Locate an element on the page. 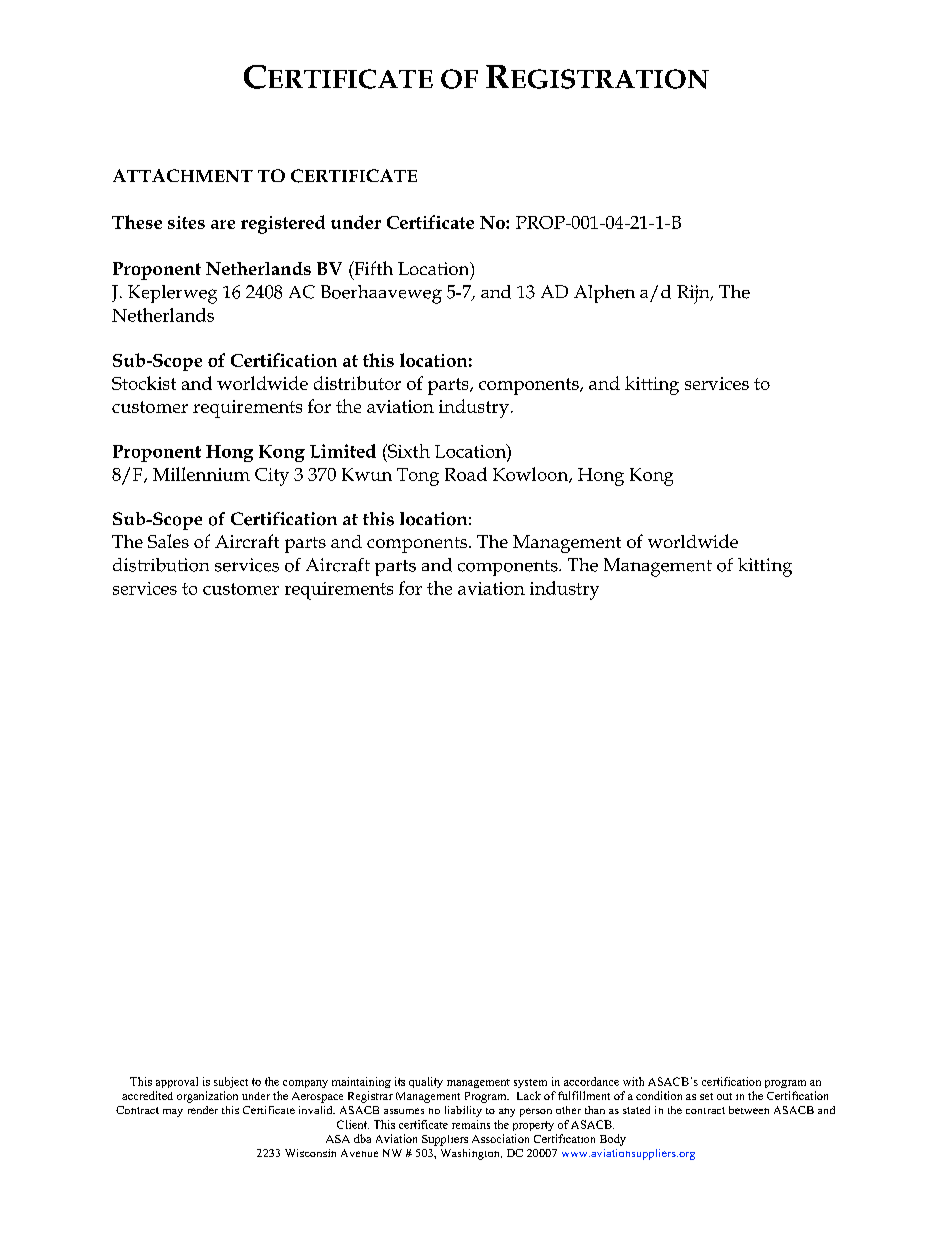  Rijn is located at coordinates (694, 294).
